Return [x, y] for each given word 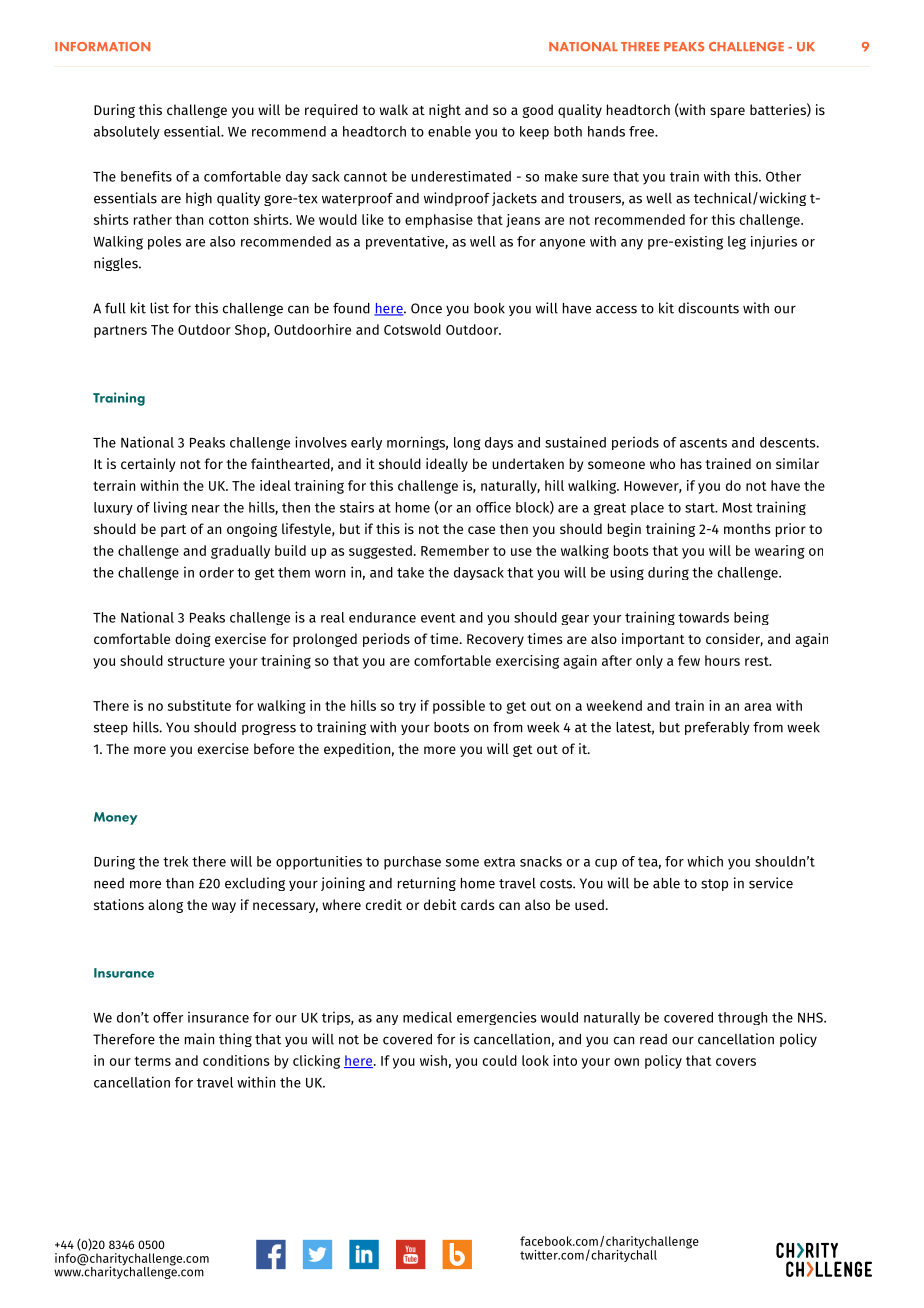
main [199, 1039]
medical [427, 1017]
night [445, 111]
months [747, 528]
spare [727, 112]
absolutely [127, 133]
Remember [455, 550]
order [216, 572]
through [742, 1018]
